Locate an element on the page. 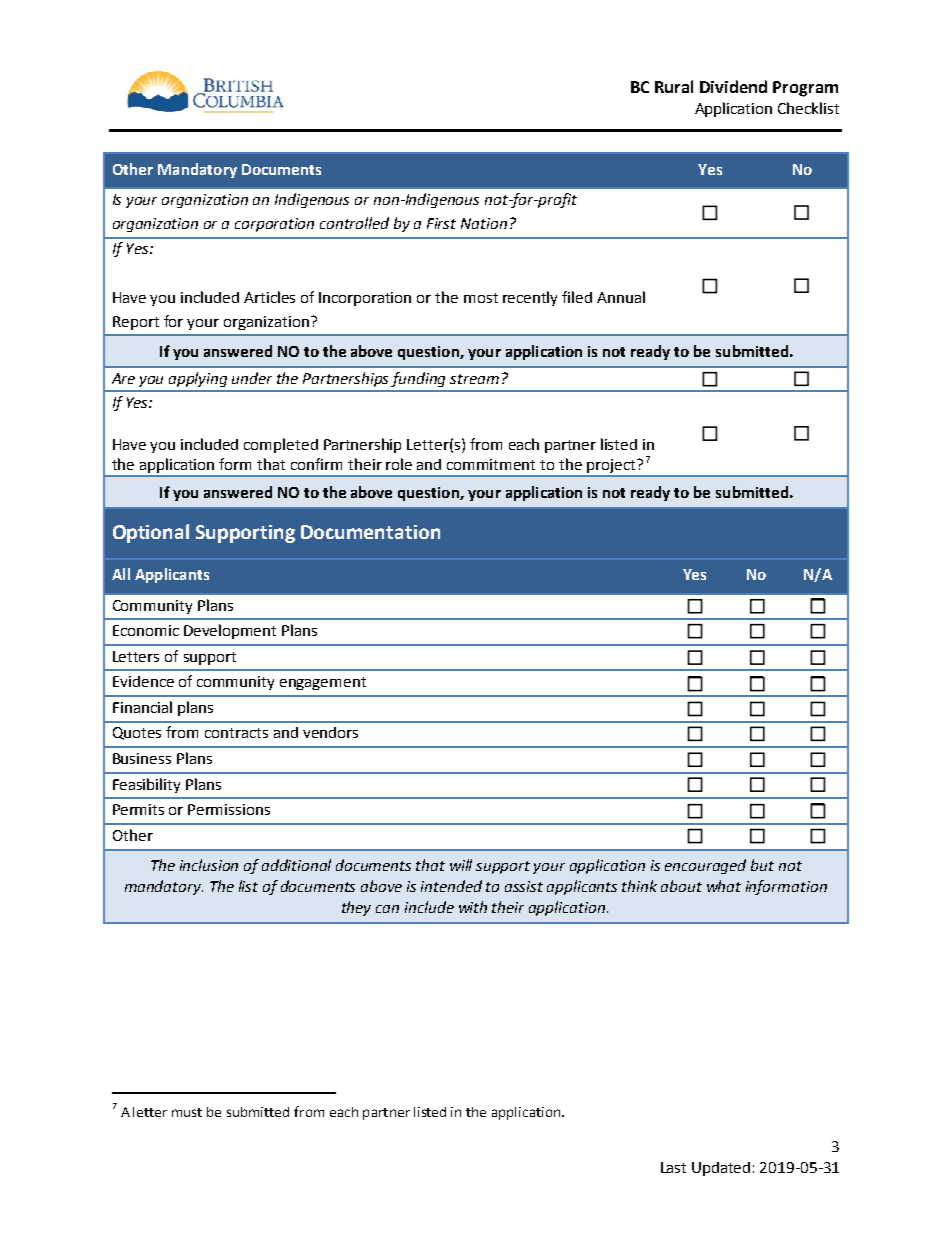 This image has height=1233, width=952. Development is located at coordinates (230, 631).
